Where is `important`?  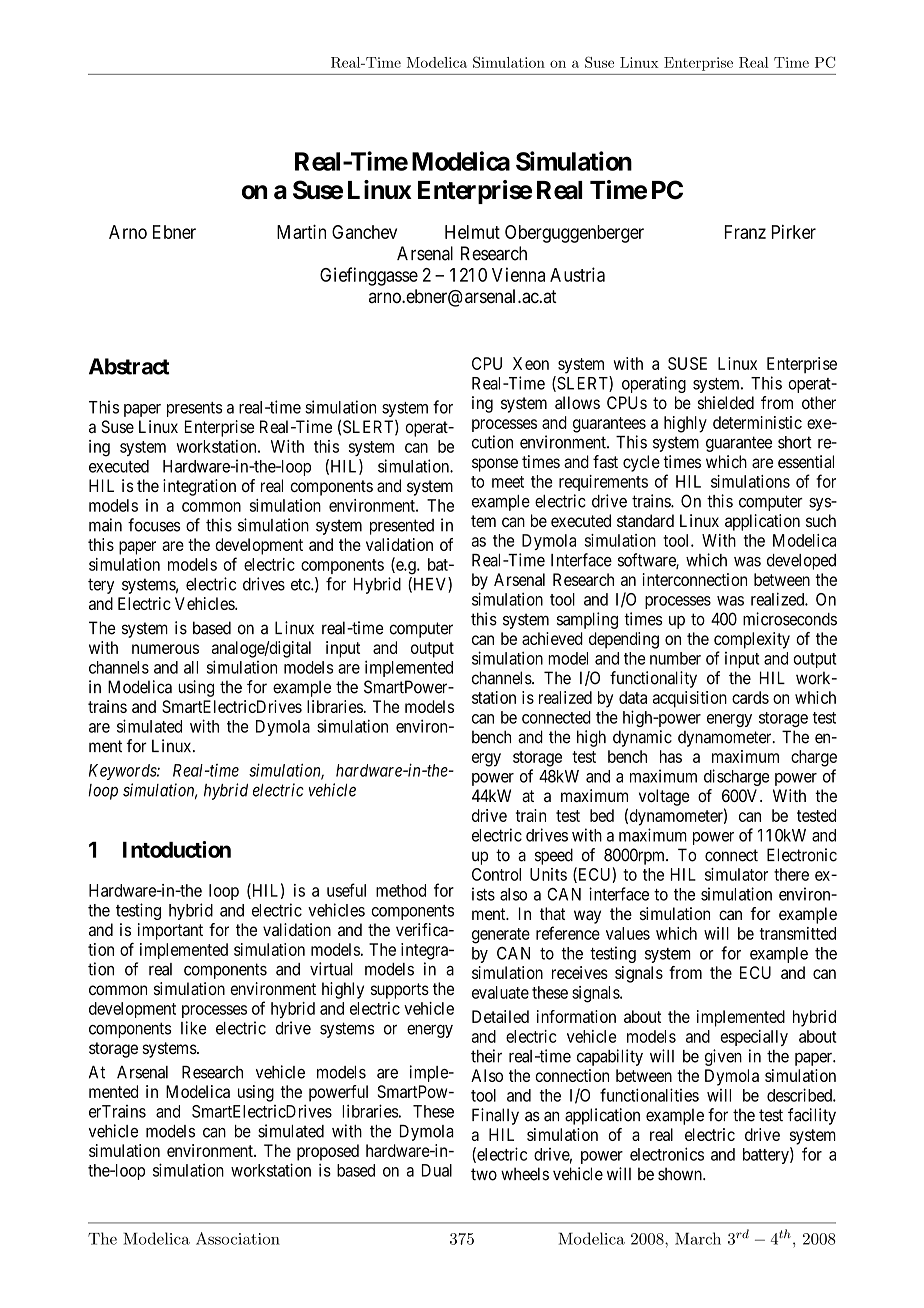
important is located at coordinates (170, 931).
